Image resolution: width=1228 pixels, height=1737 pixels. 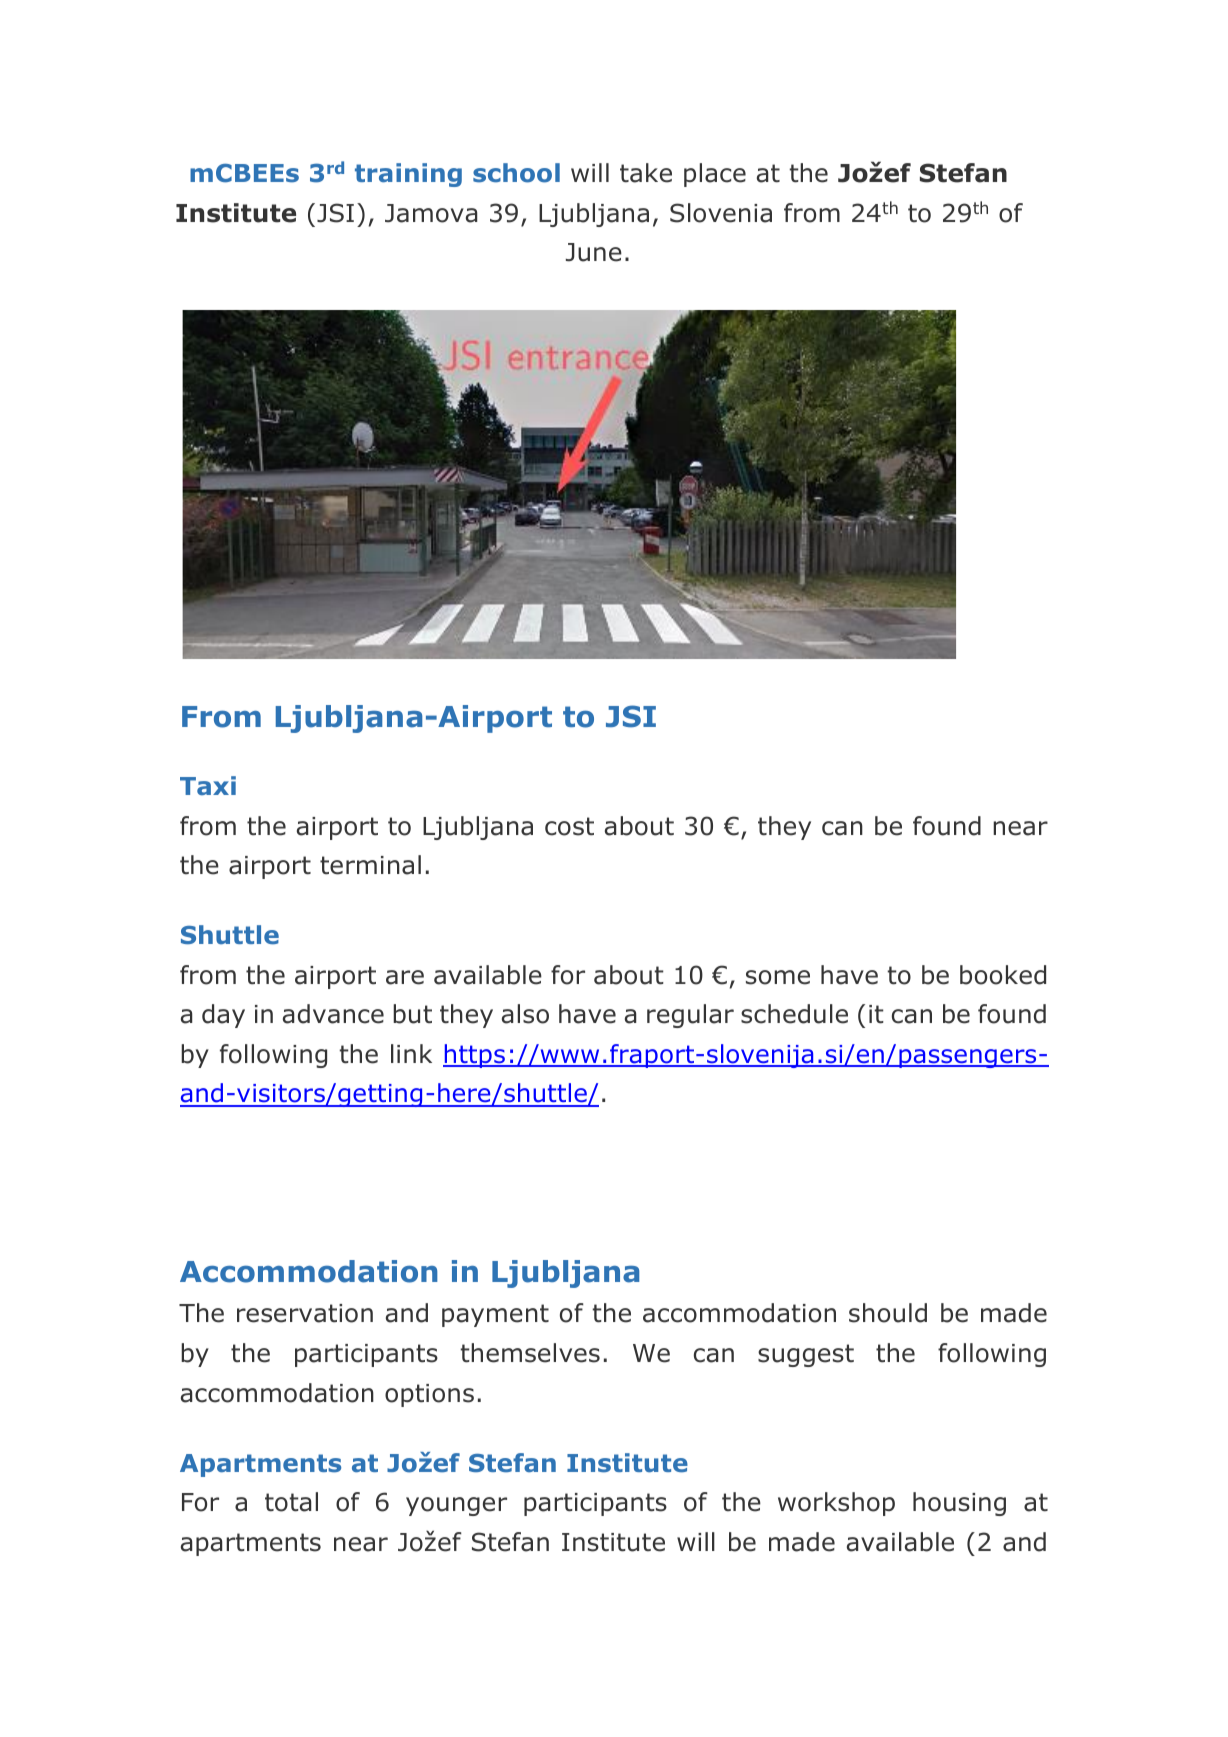 I want to click on total, so click(x=291, y=1502).
